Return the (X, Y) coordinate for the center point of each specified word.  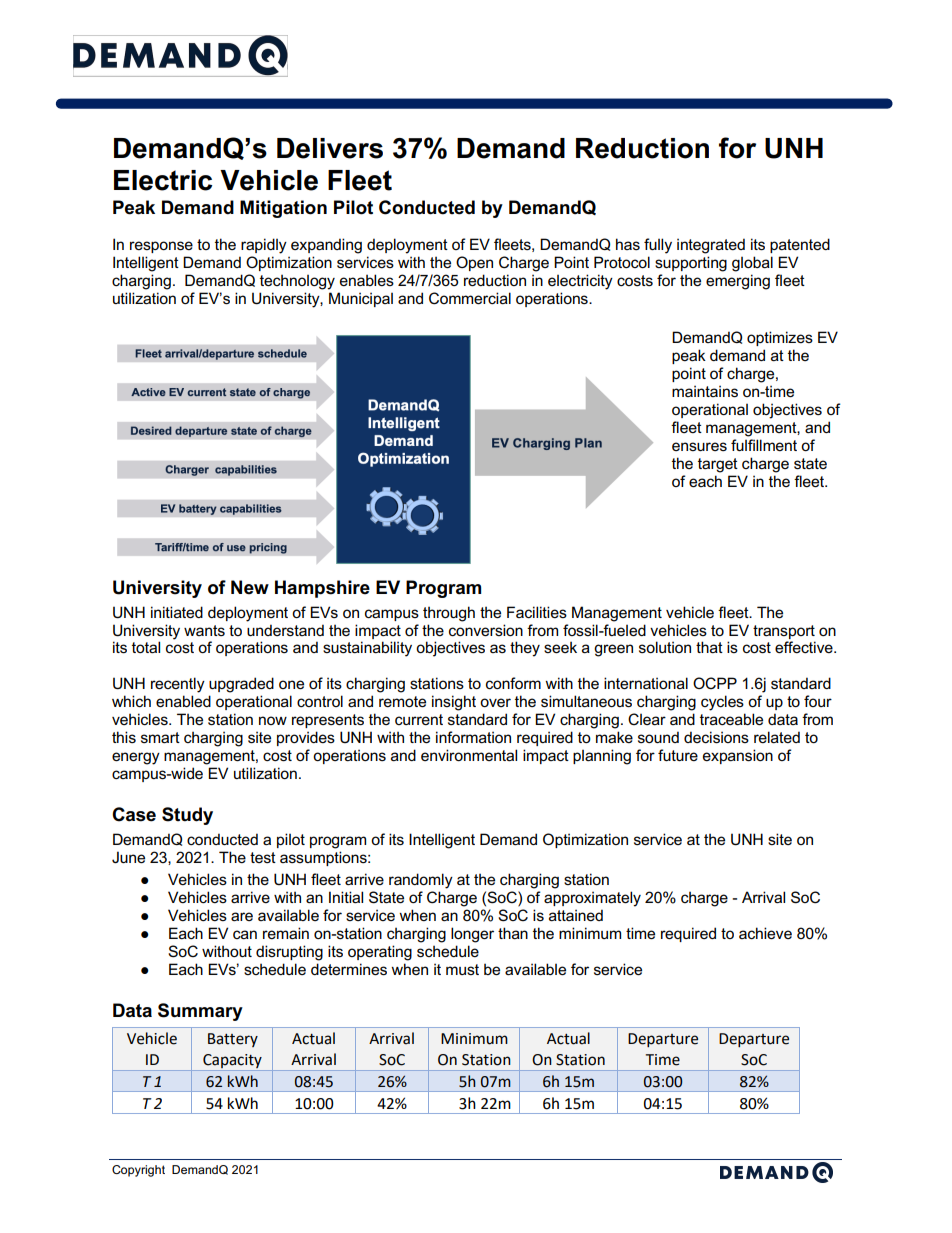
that (709, 647)
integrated (711, 246)
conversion (486, 630)
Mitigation (283, 209)
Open (474, 263)
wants (204, 630)
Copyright (138, 1171)
